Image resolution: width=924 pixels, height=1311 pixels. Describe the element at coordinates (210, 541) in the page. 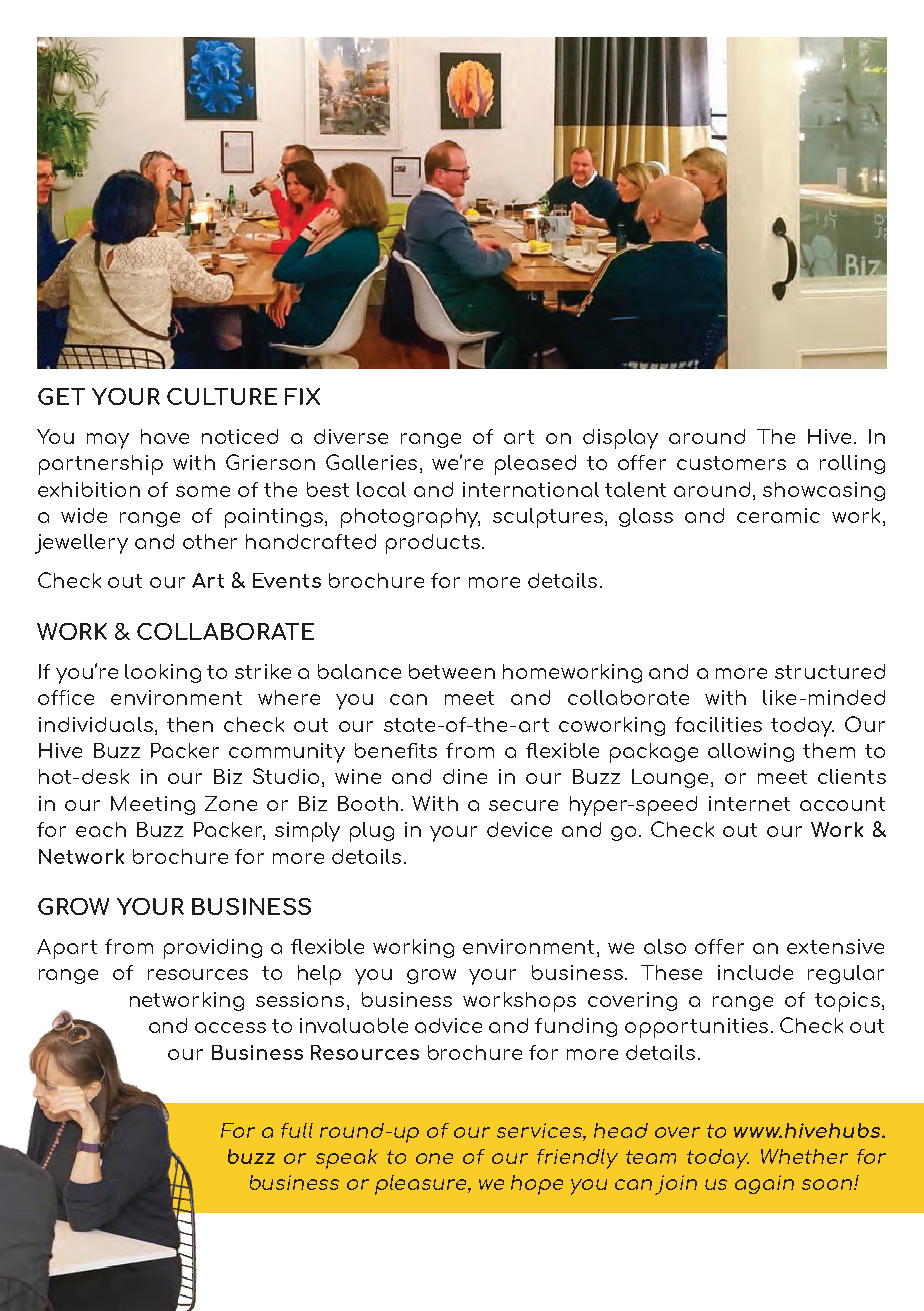

I see `other` at that location.
